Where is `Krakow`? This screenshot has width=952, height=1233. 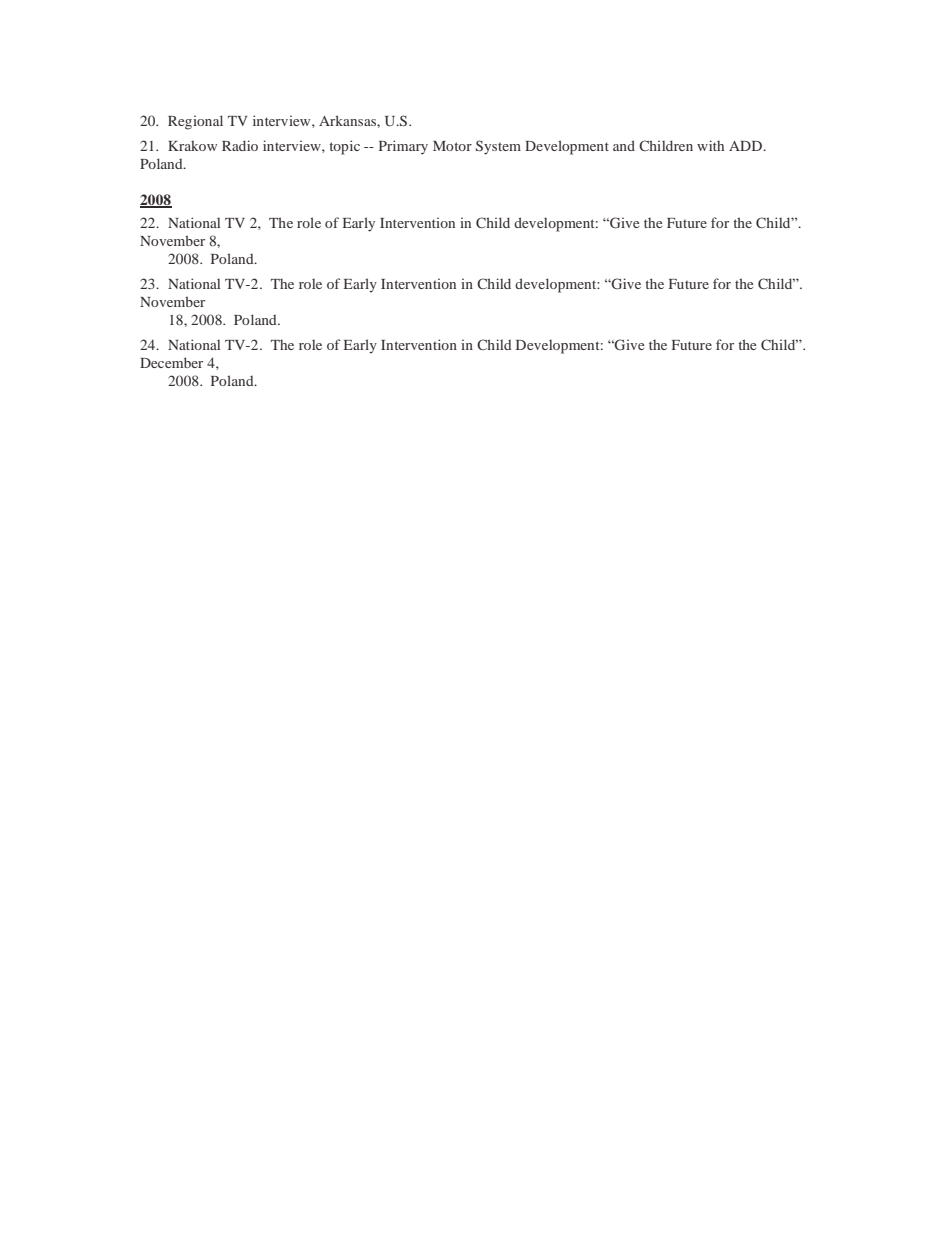 Krakow is located at coordinates (192, 145).
